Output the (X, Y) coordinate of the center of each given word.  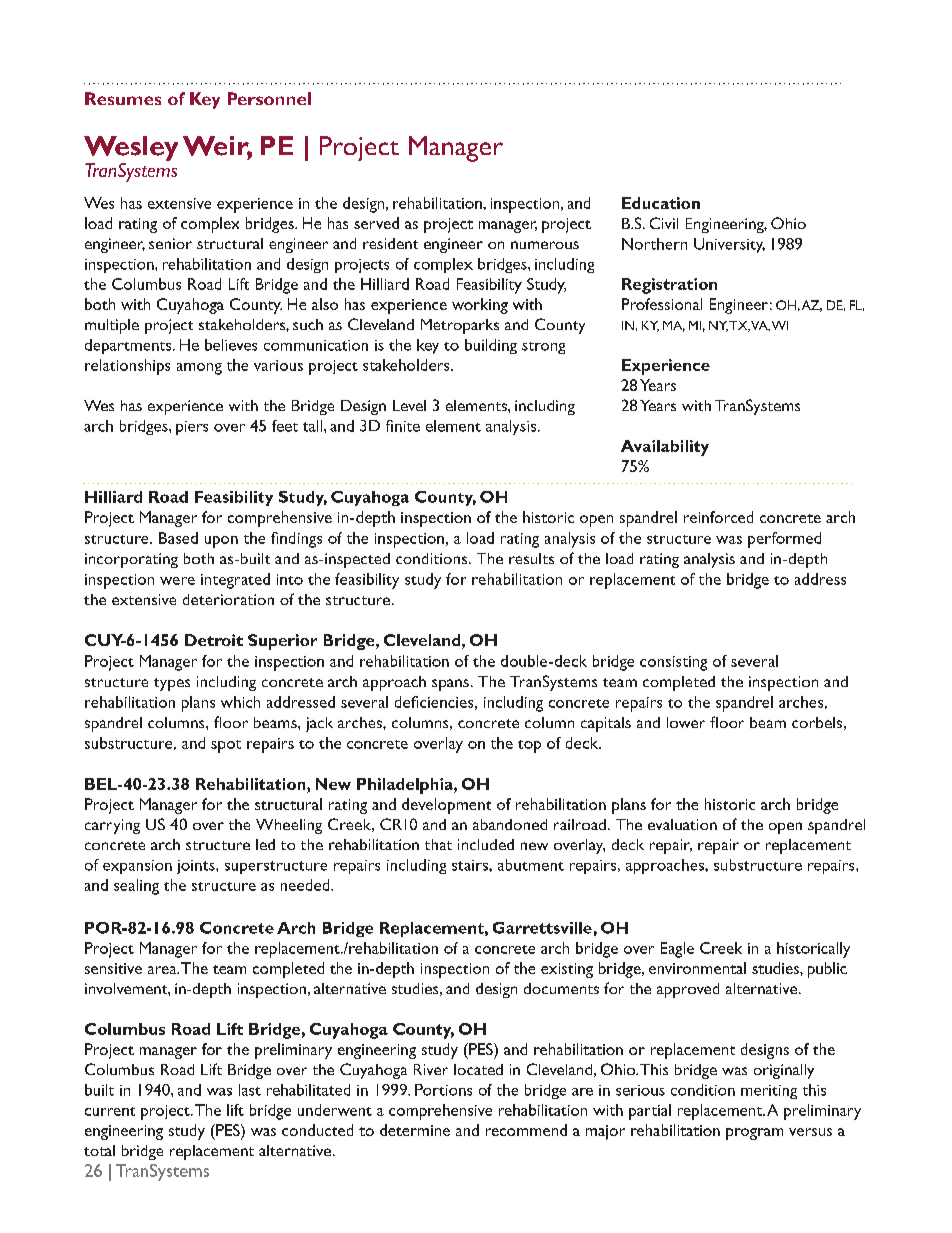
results (531, 558)
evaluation (682, 824)
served (376, 223)
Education (661, 203)
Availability (665, 448)
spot (226, 746)
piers (192, 428)
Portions (443, 1090)
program (754, 1134)
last (250, 1090)
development (446, 806)
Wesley (131, 150)
